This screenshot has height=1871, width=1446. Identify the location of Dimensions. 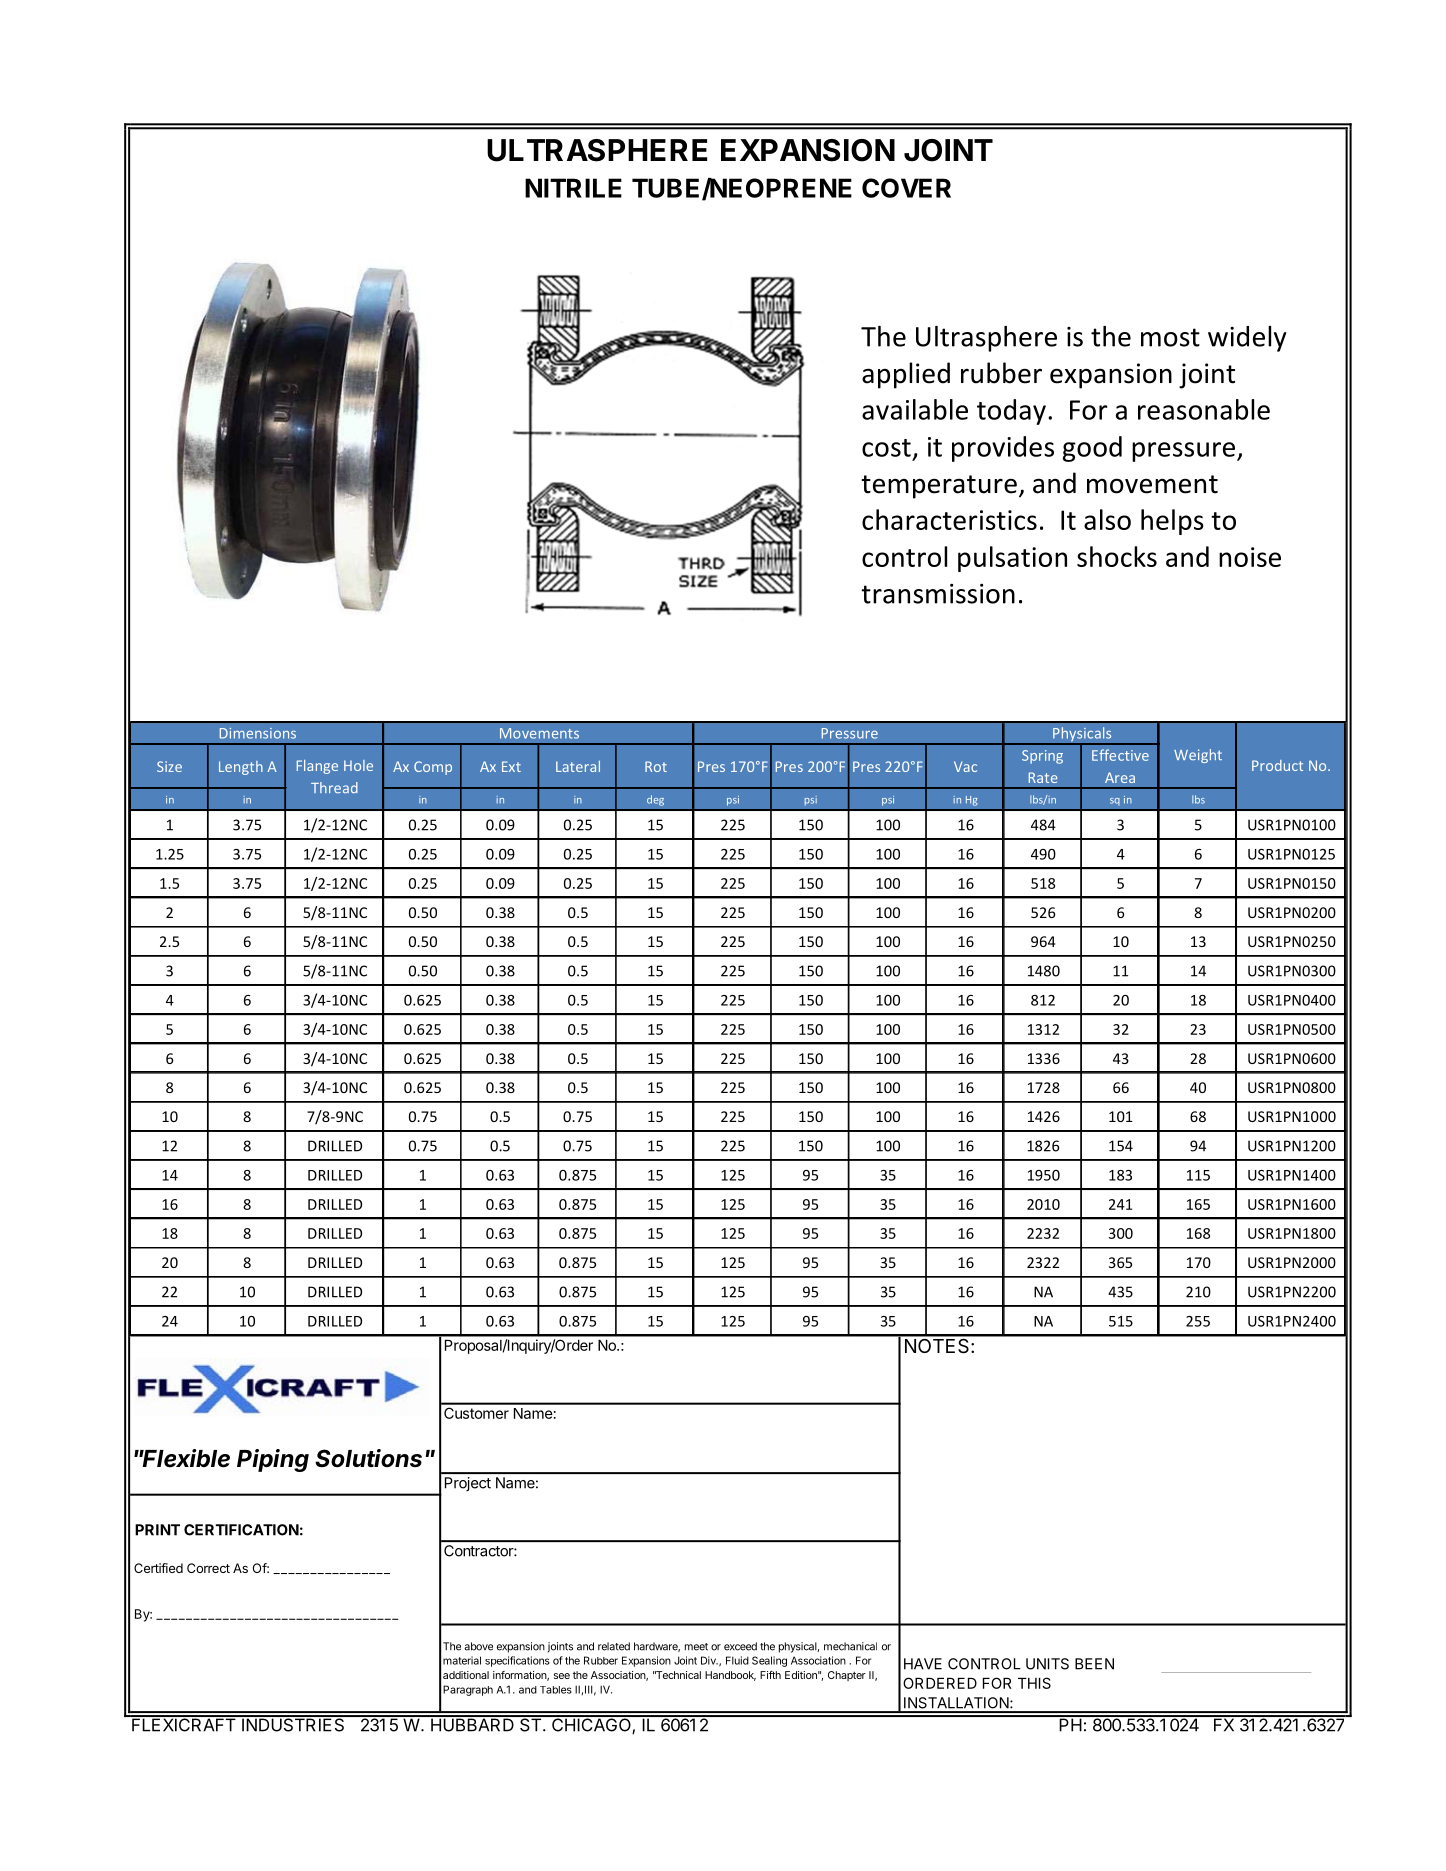
(258, 733).
